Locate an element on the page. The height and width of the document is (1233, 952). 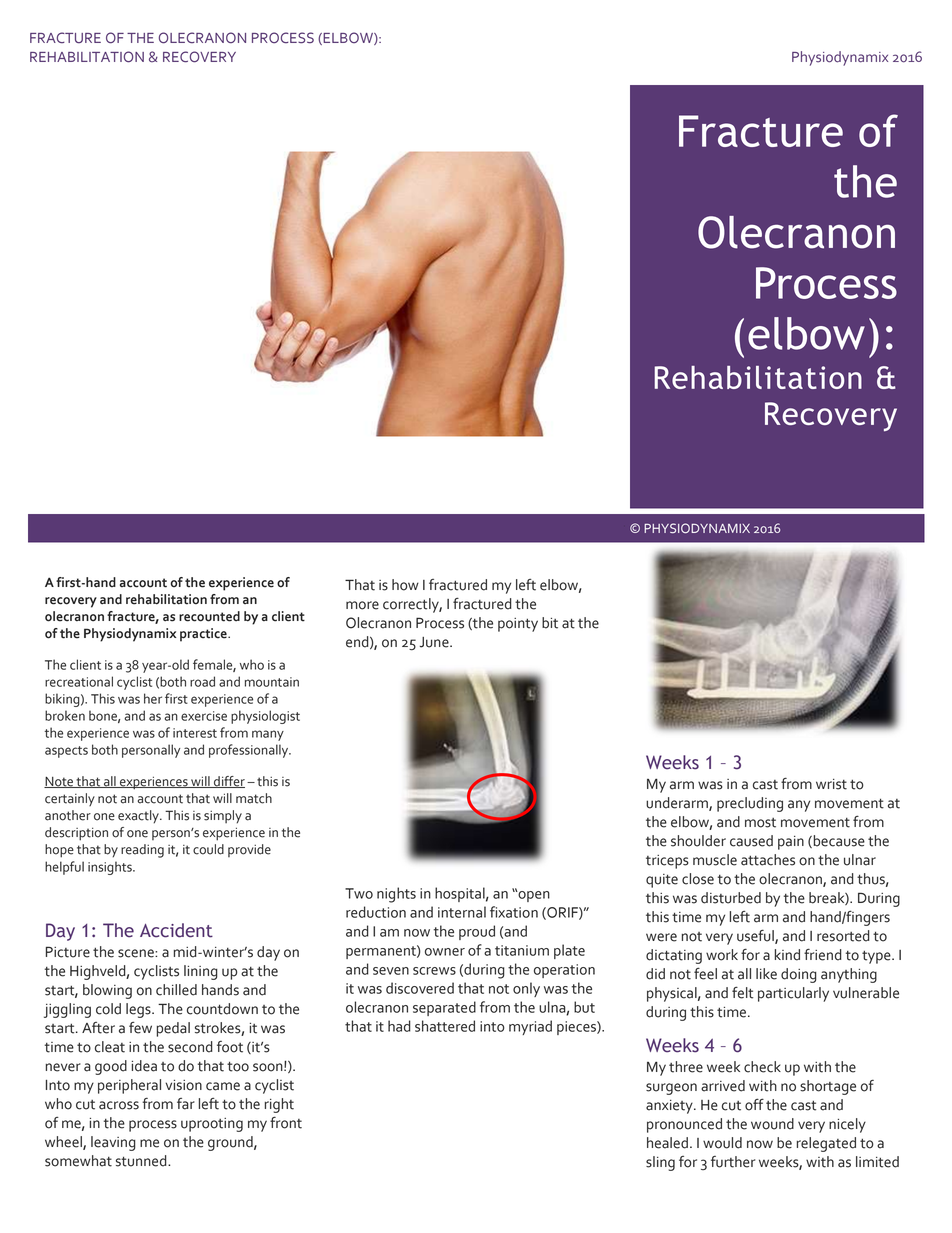
insights is located at coordinates (111, 868).
